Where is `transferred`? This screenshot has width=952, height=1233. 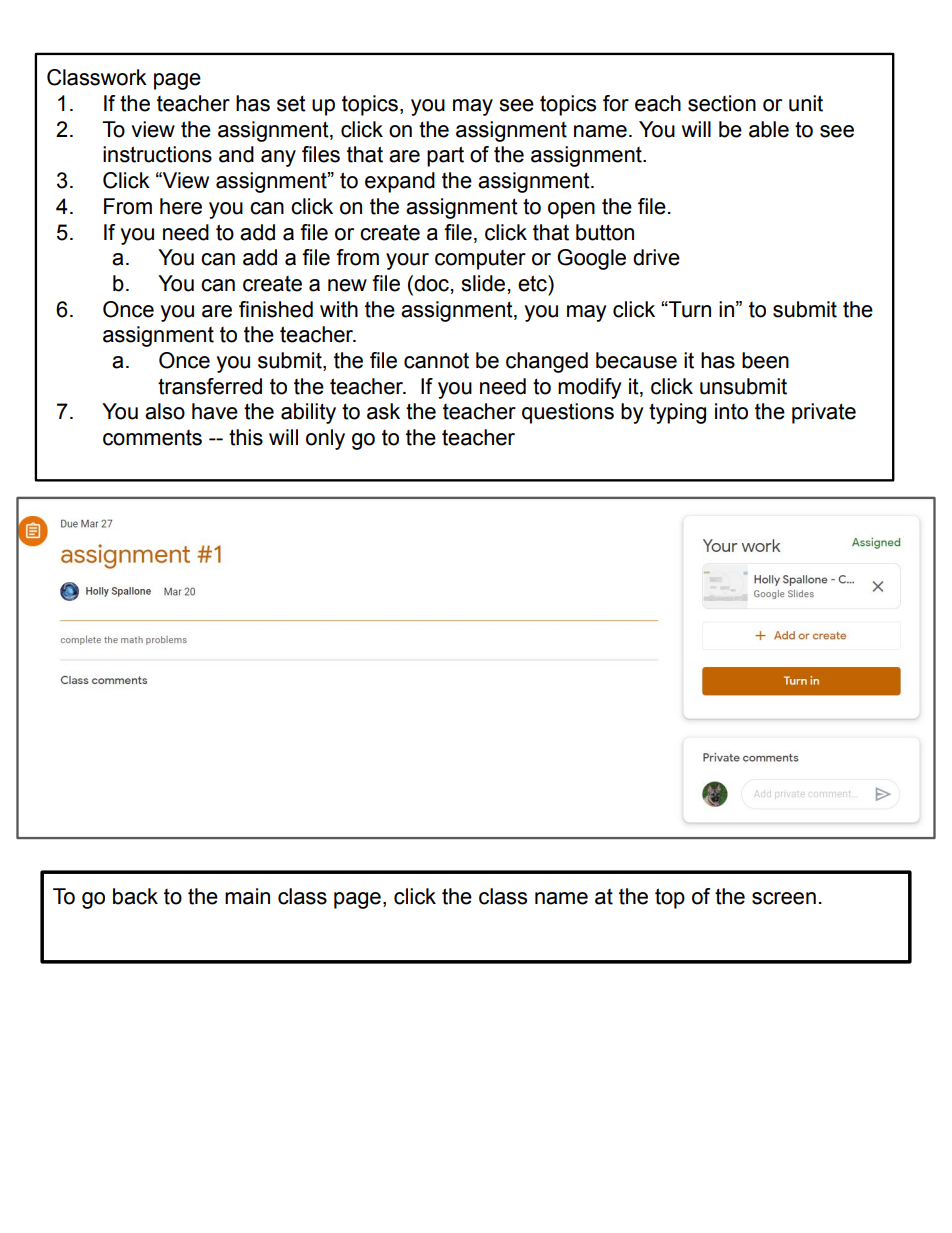 transferred is located at coordinates (210, 386).
